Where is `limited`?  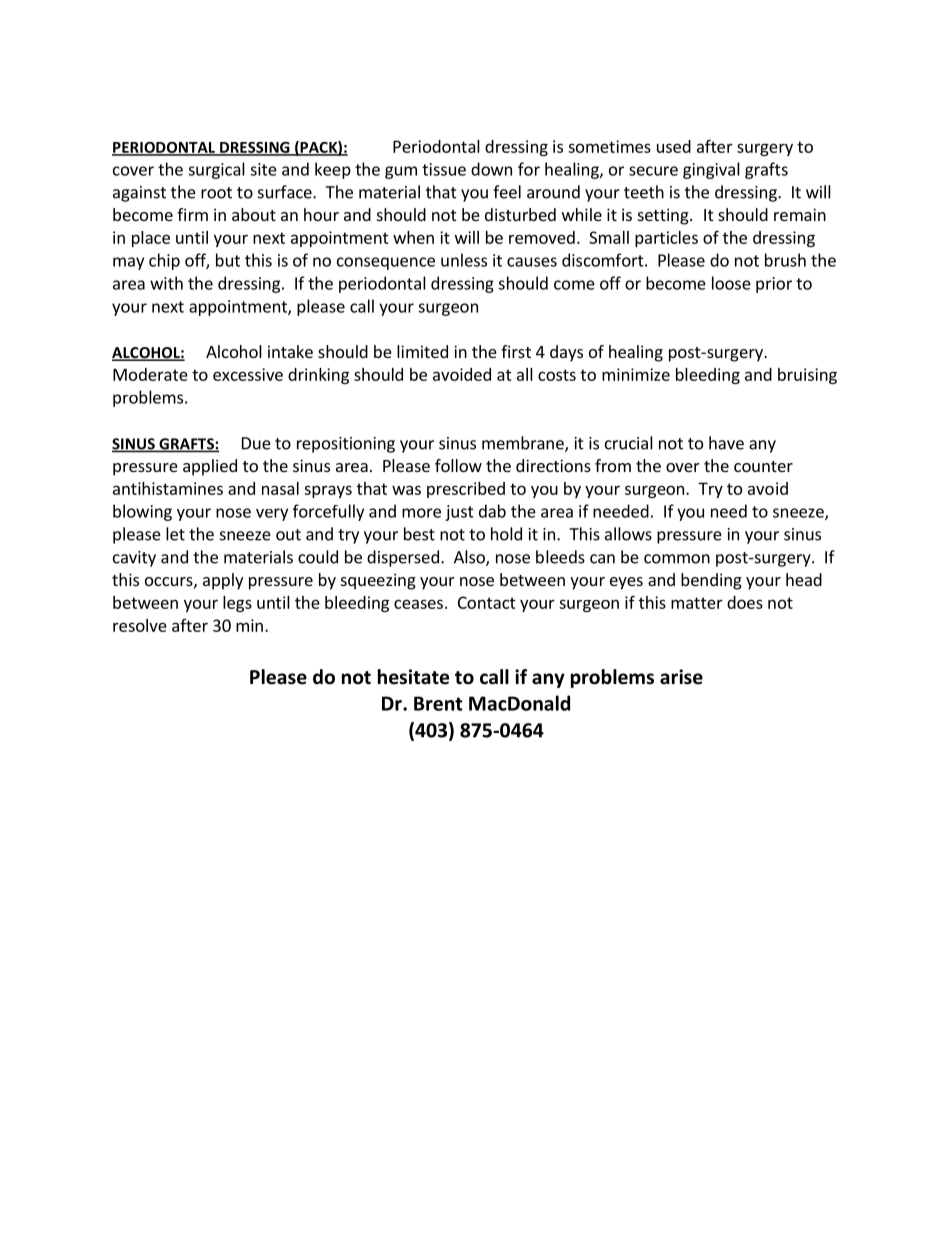 limited is located at coordinates (422, 351).
